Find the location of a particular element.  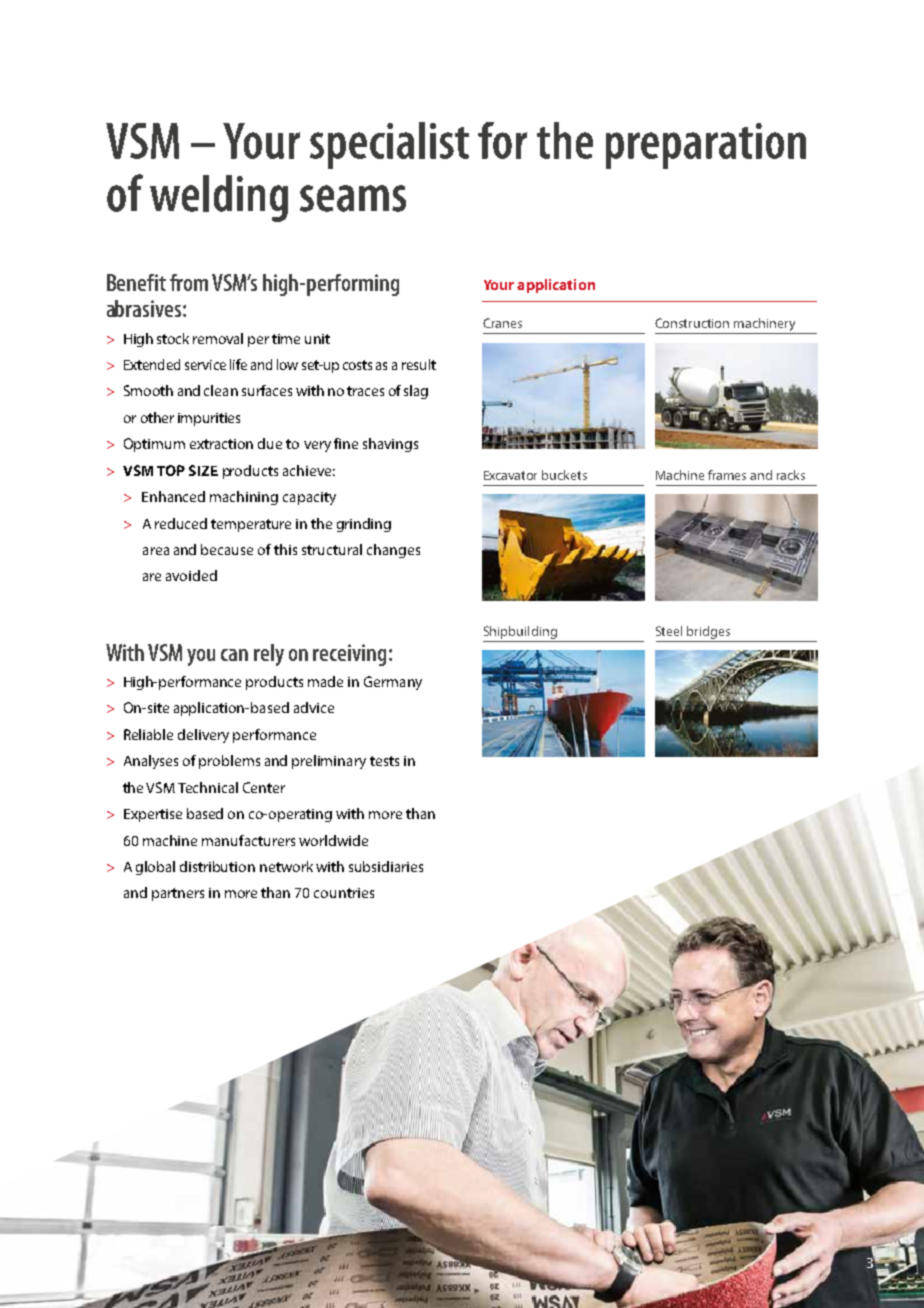

bridges is located at coordinates (708, 632).
